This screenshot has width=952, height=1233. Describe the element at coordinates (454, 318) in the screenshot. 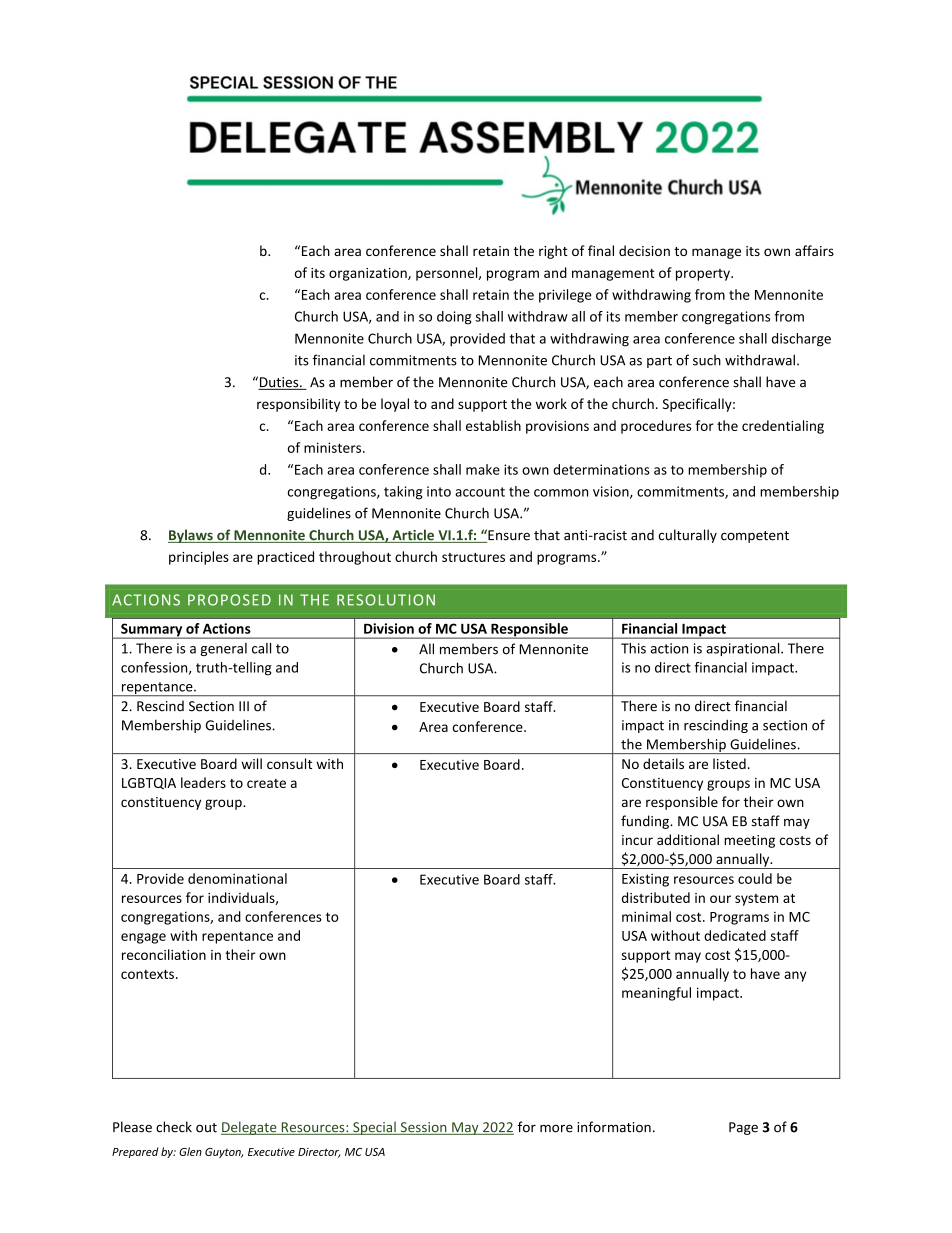

I see `doing` at that location.
